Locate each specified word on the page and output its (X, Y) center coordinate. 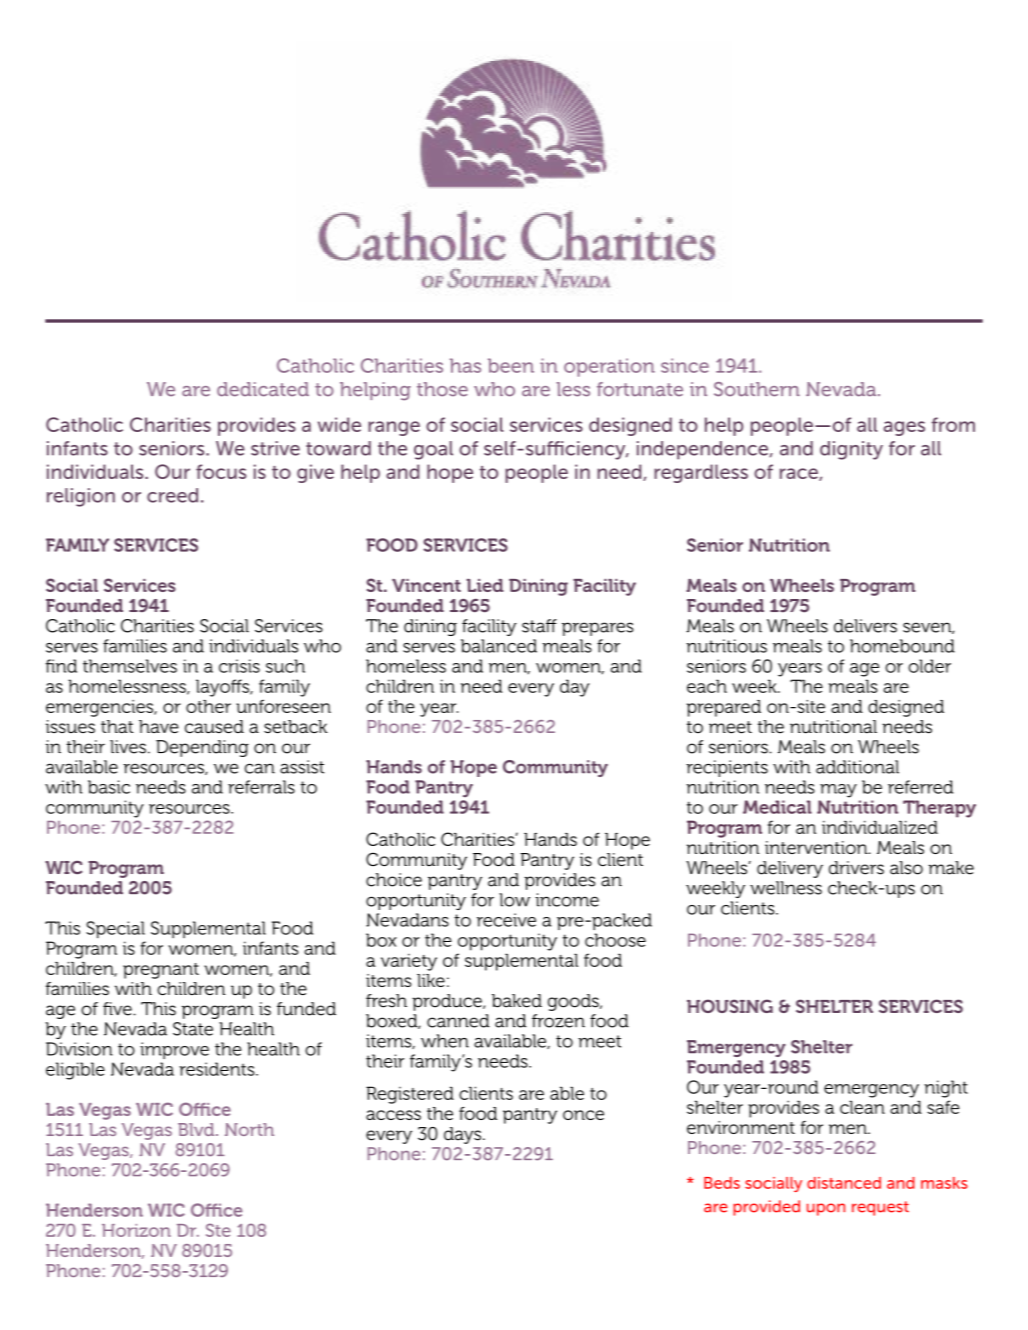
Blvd (197, 1129)
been (511, 365)
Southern (757, 389)
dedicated (263, 389)
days (464, 1135)
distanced (844, 1183)
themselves (130, 666)
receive (506, 920)
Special (115, 930)
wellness (786, 888)
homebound (902, 646)
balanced (499, 646)
